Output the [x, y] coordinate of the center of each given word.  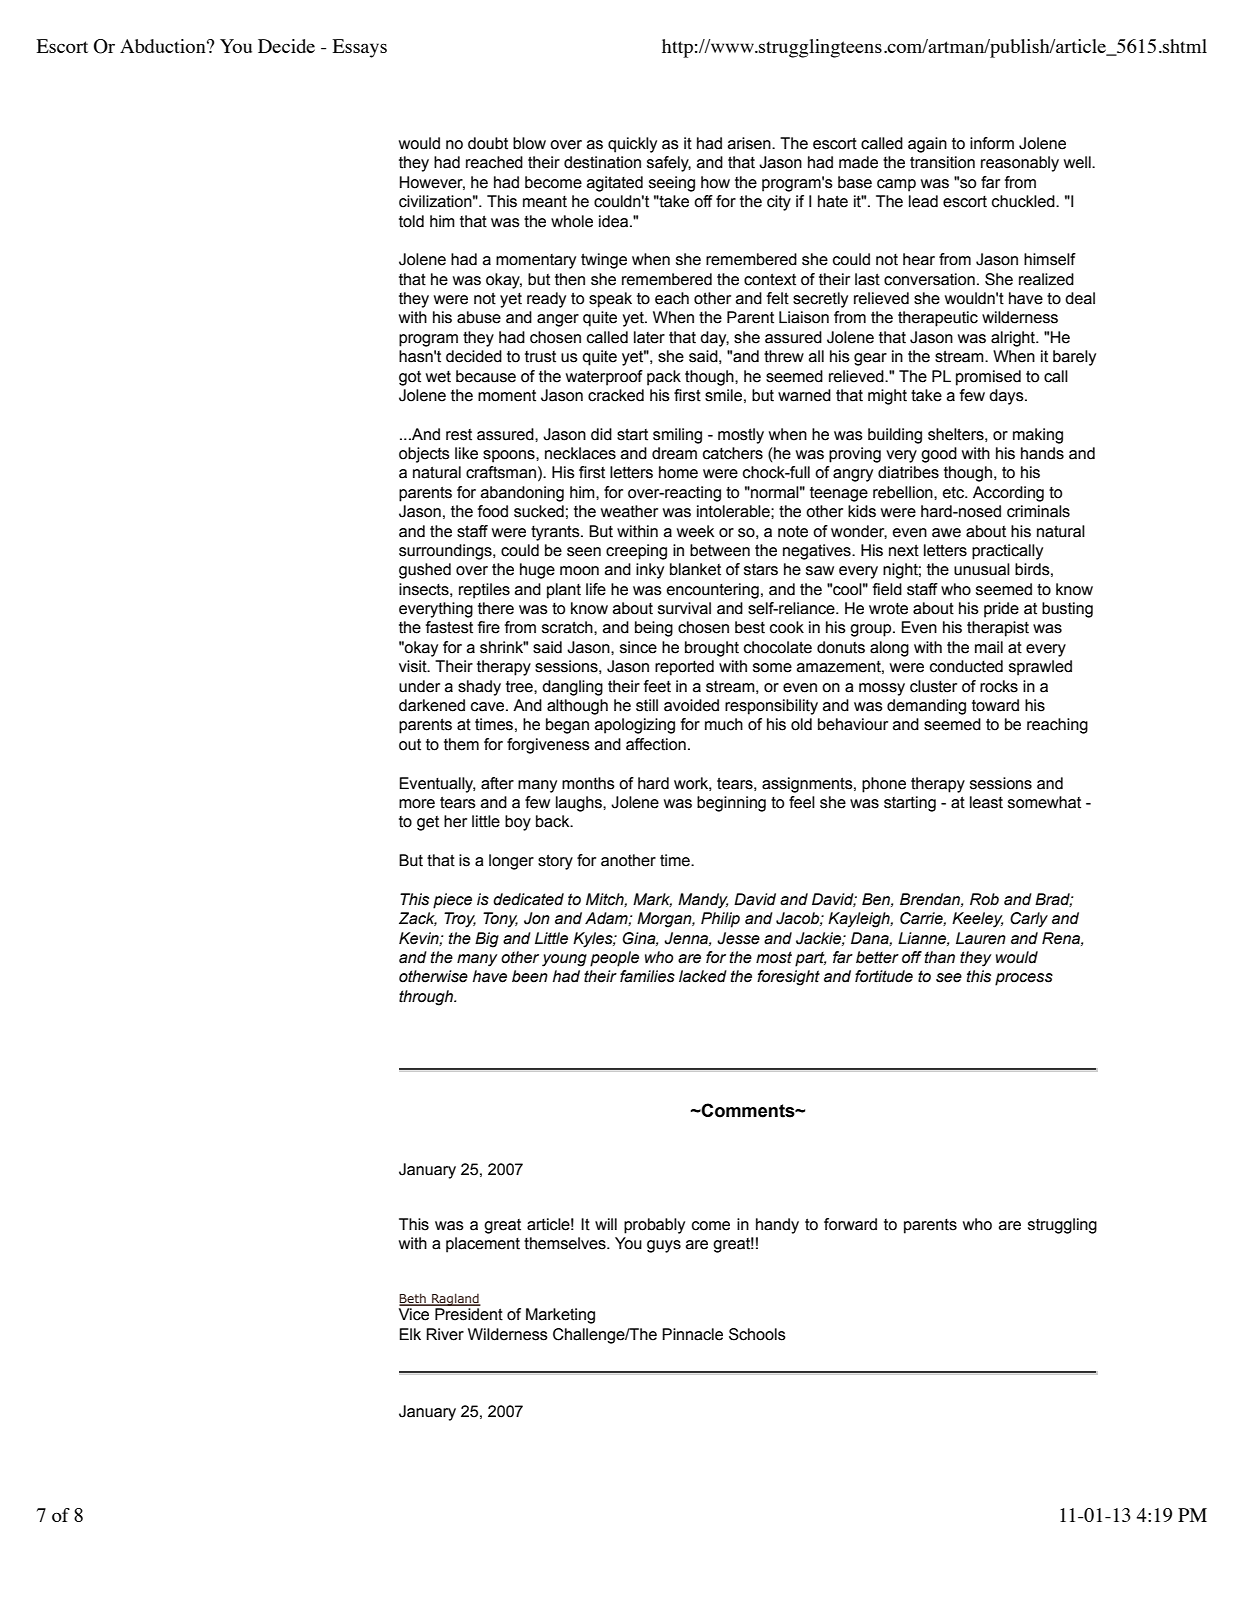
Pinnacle [692, 1334]
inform [992, 143]
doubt [488, 143]
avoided [691, 705]
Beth [413, 1299]
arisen [750, 143]
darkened [432, 705]
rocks [999, 686]
